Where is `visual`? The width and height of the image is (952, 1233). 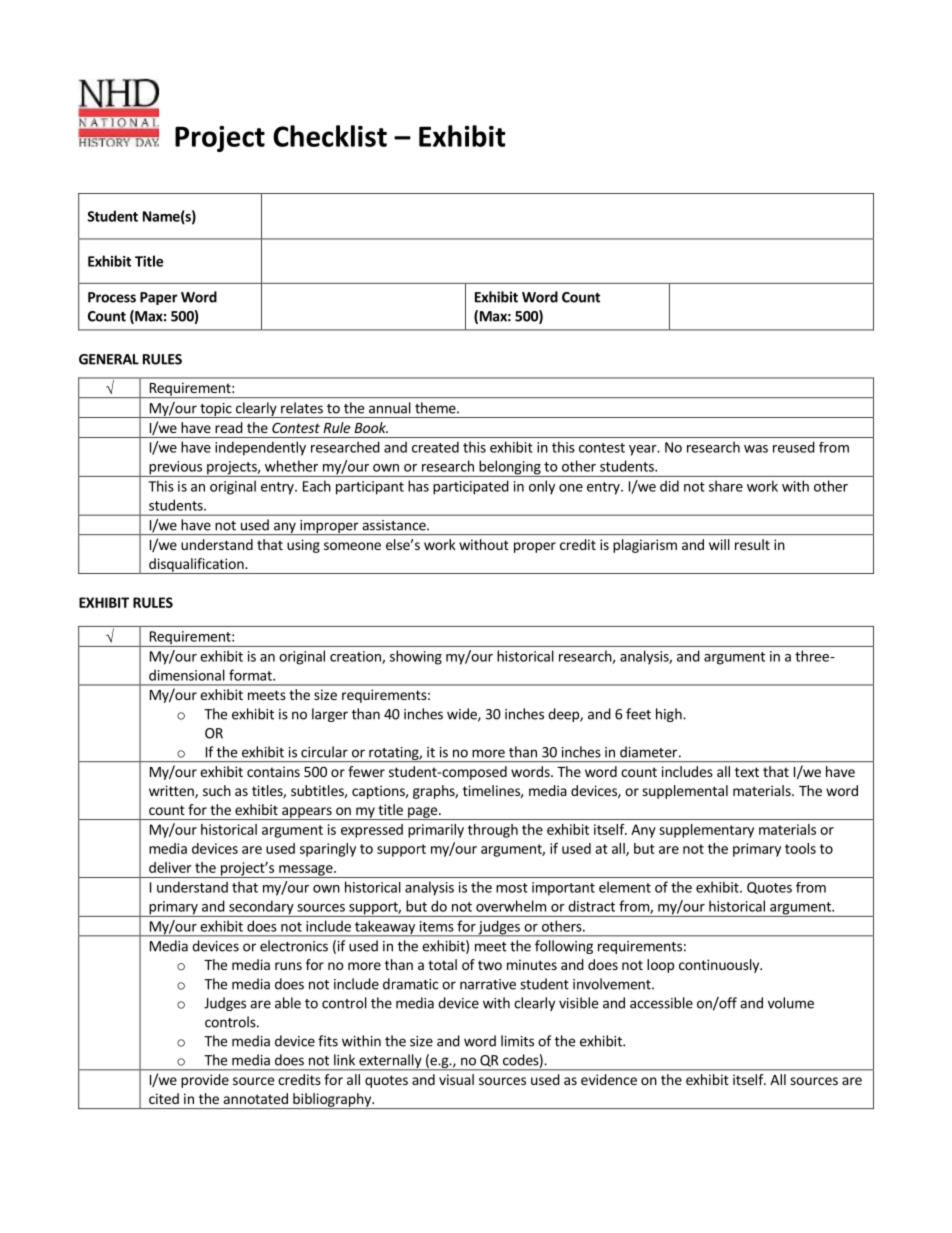
visual is located at coordinates (456, 1079).
